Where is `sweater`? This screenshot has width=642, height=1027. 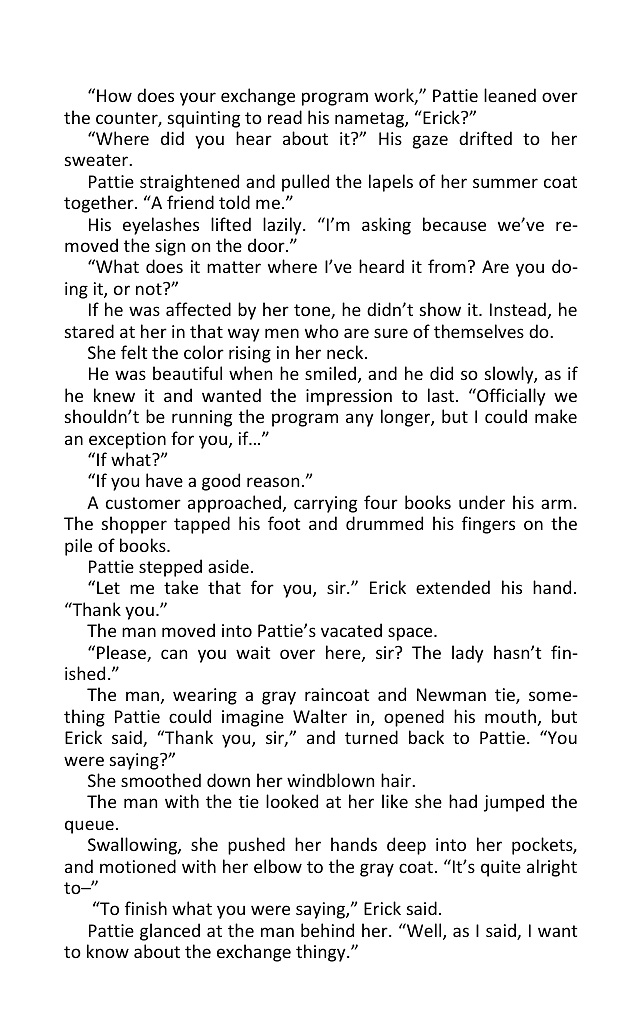
sweater is located at coordinates (97, 160).
